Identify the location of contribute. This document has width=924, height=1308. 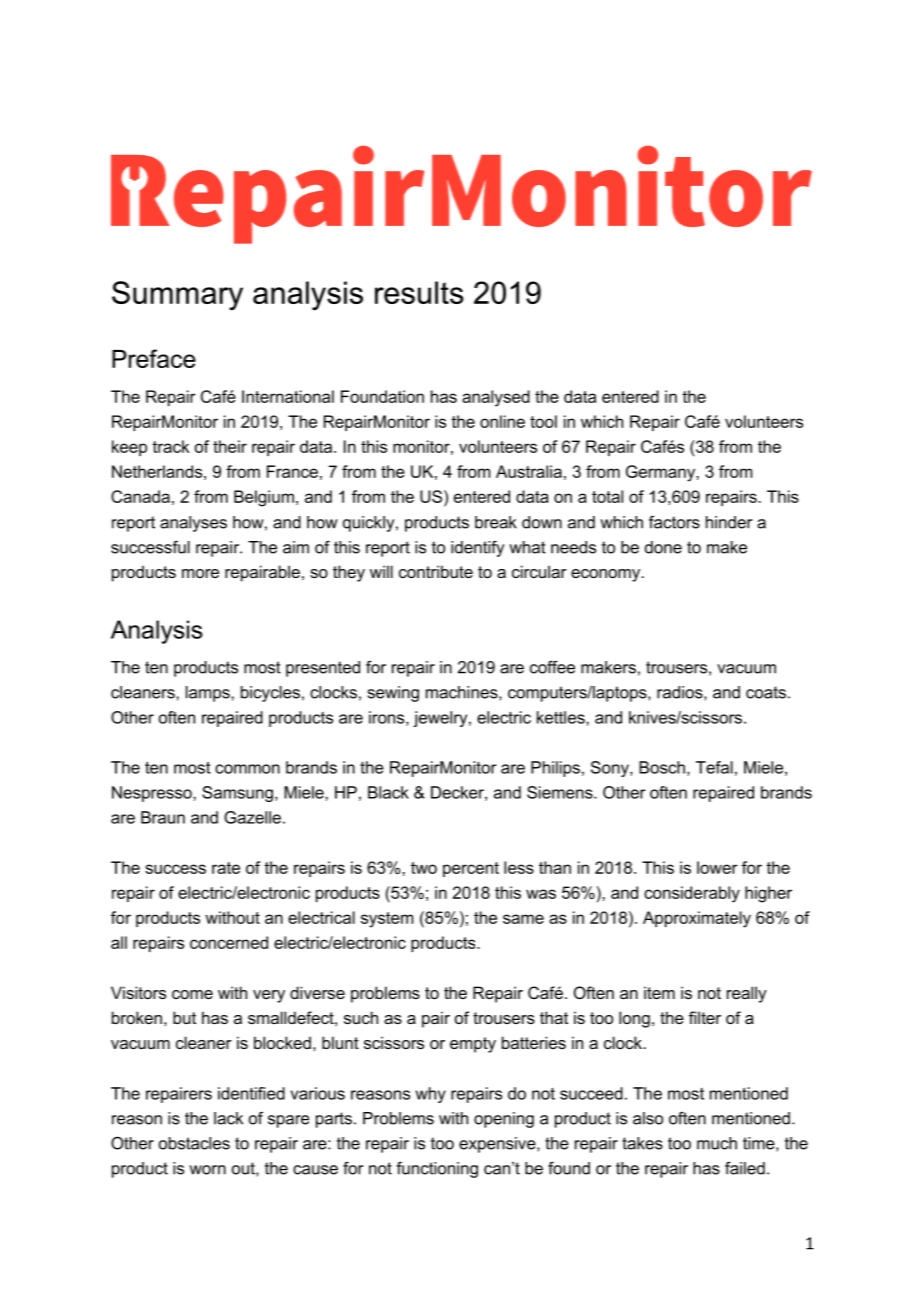
(436, 571).
